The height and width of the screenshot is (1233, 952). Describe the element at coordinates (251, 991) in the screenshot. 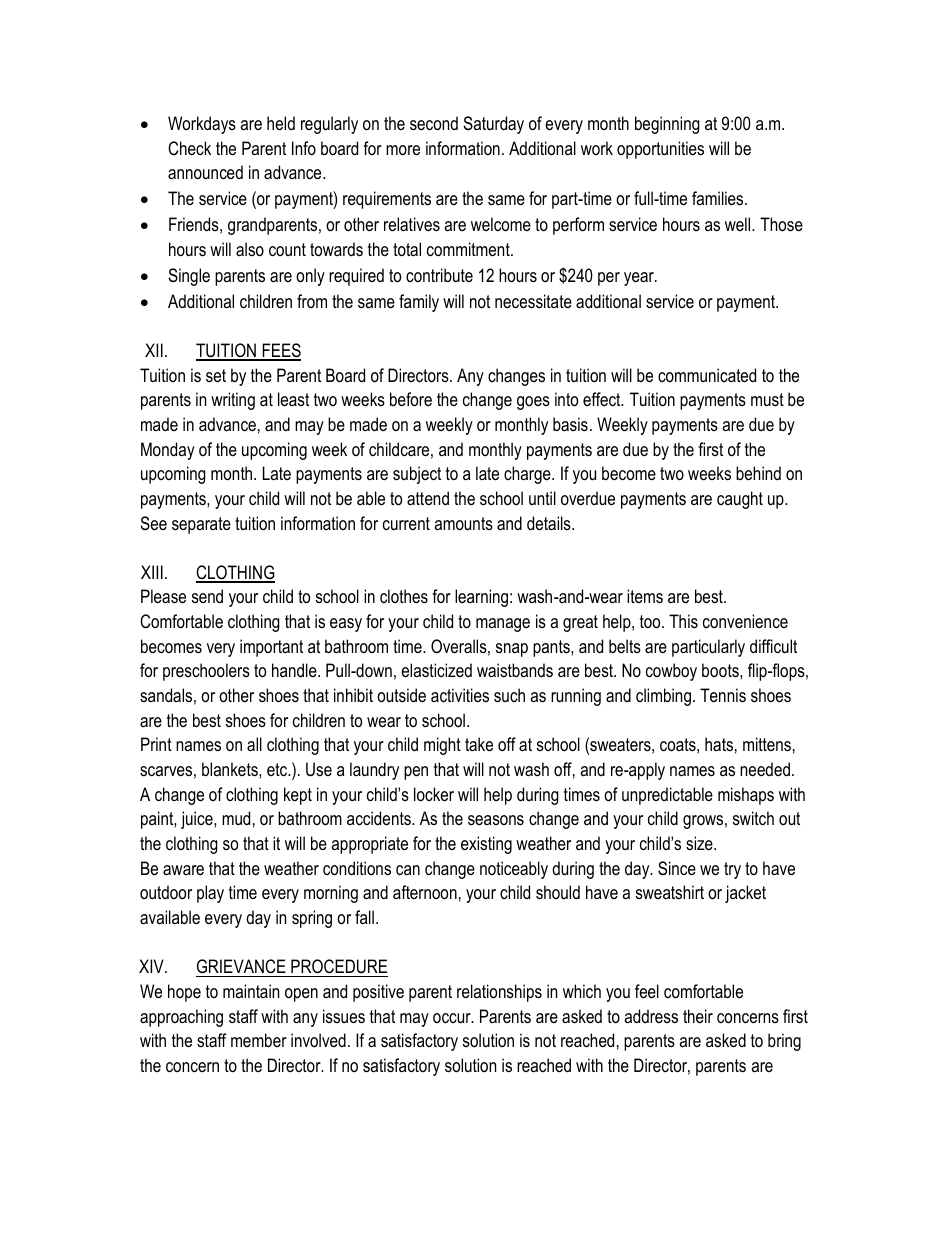

I see `maintain` at that location.
